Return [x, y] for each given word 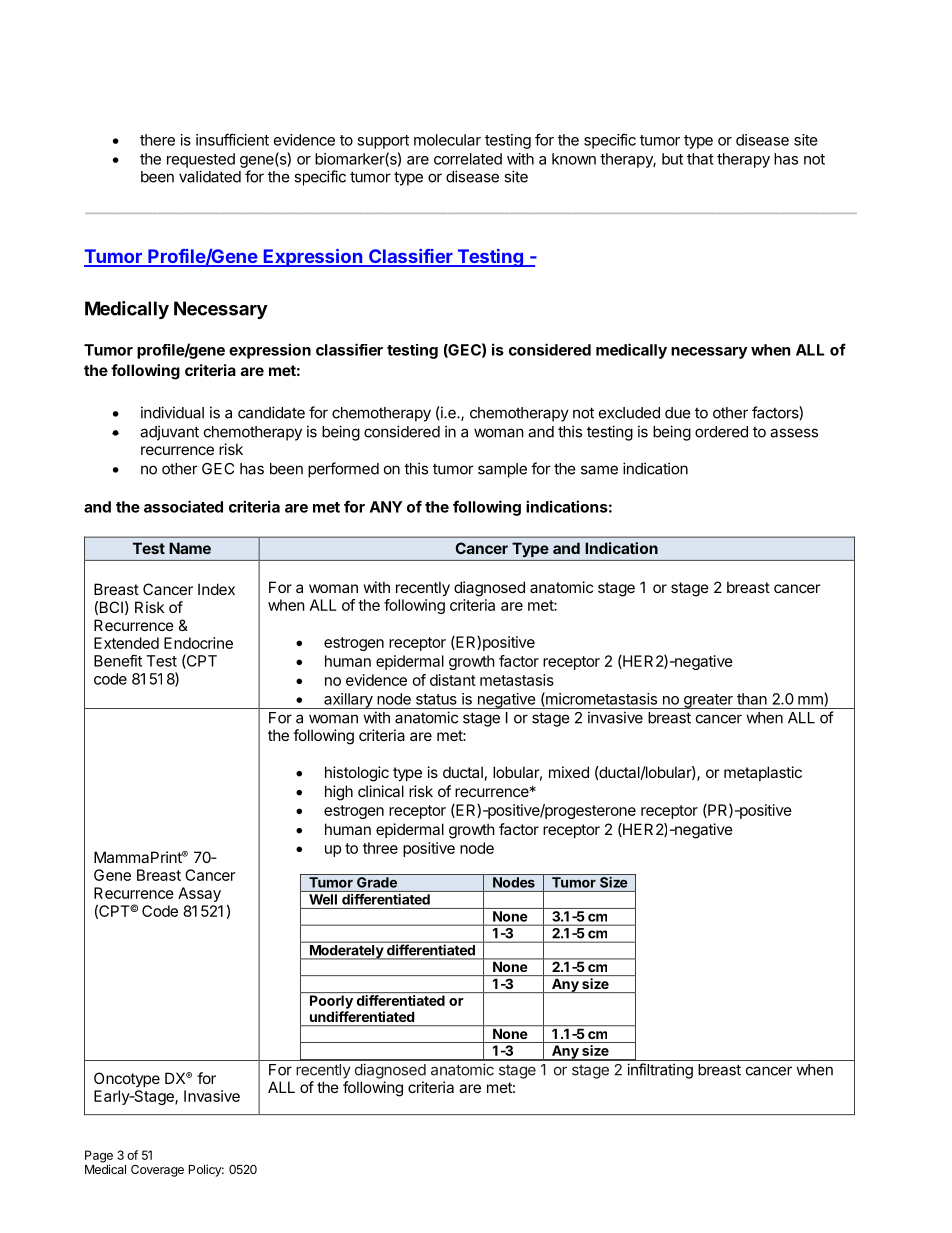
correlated [468, 159]
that [700, 159]
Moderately [346, 952]
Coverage [157, 1171]
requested [201, 160]
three [380, 848]
